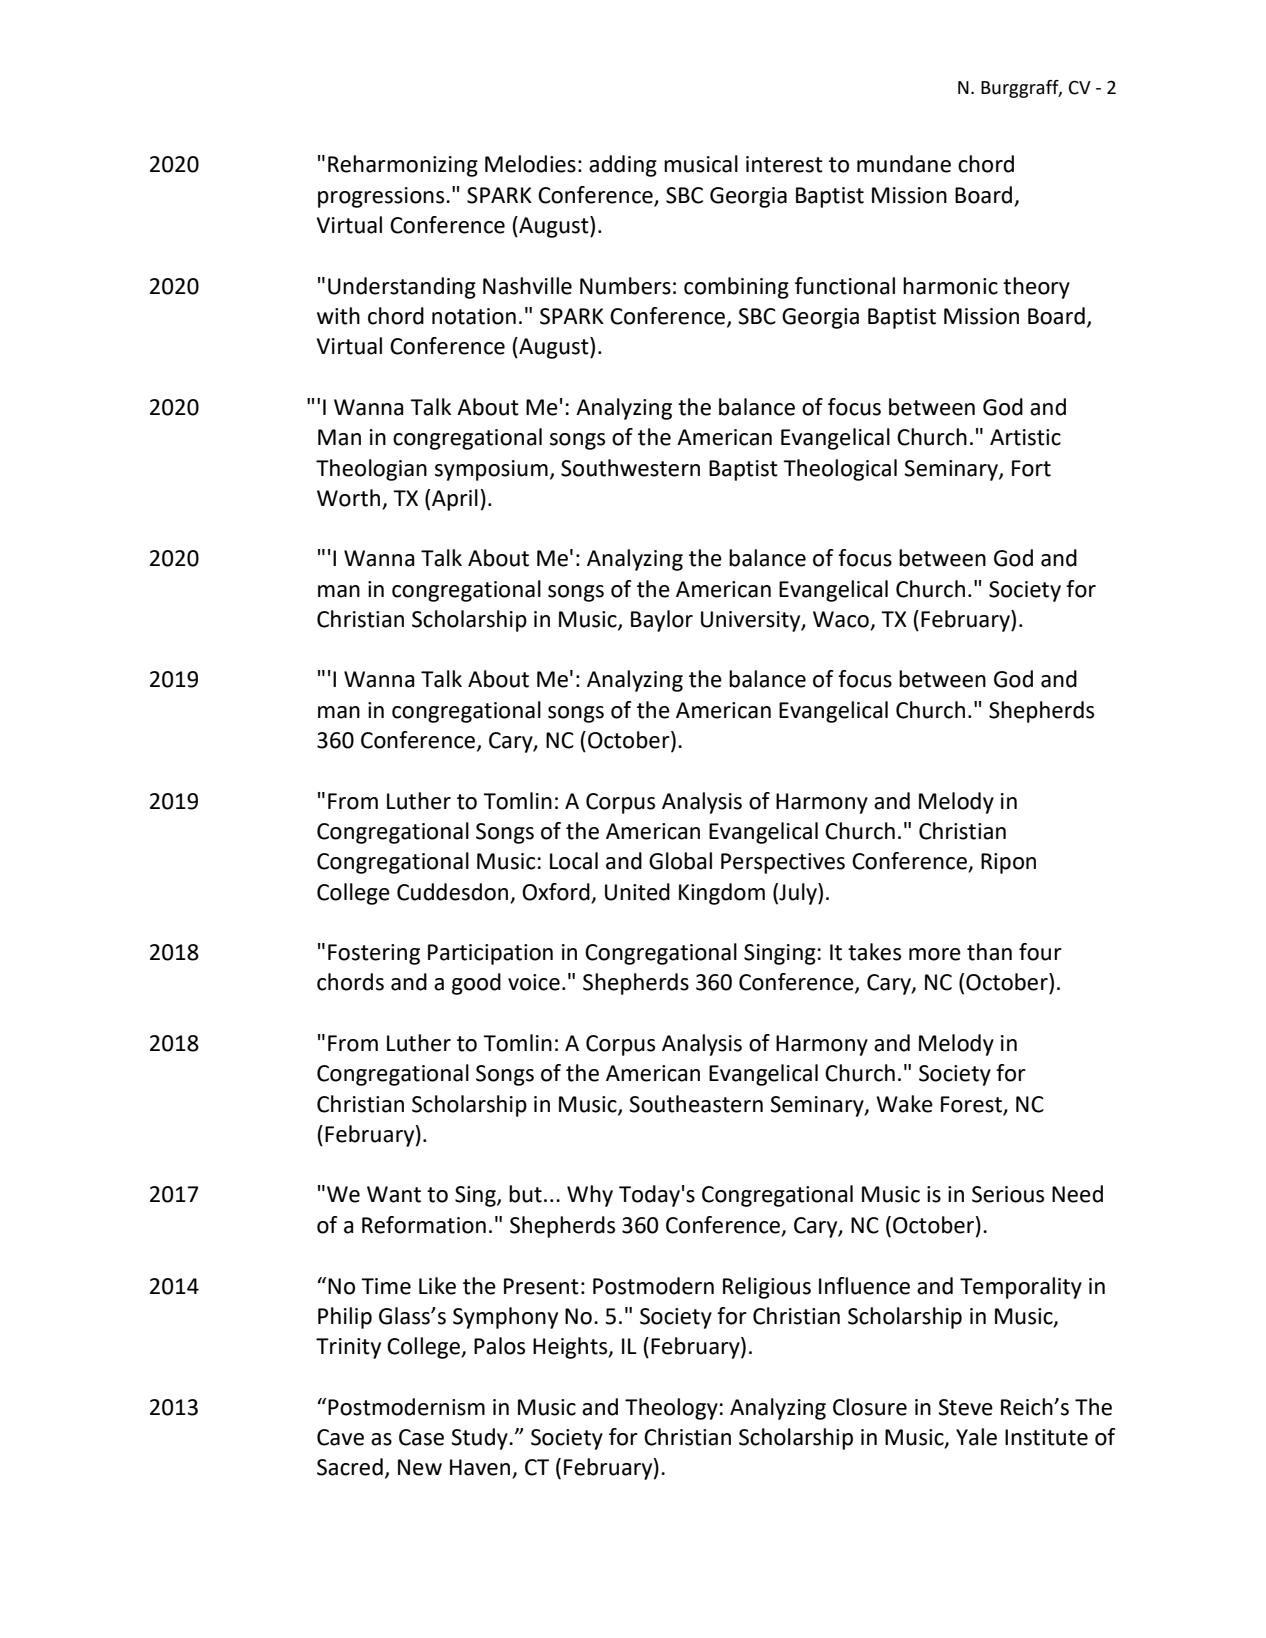  What do you see at coordinates (696, 1104) in the document?
I see `Southeastern` at bounding box center [696, 1104].
